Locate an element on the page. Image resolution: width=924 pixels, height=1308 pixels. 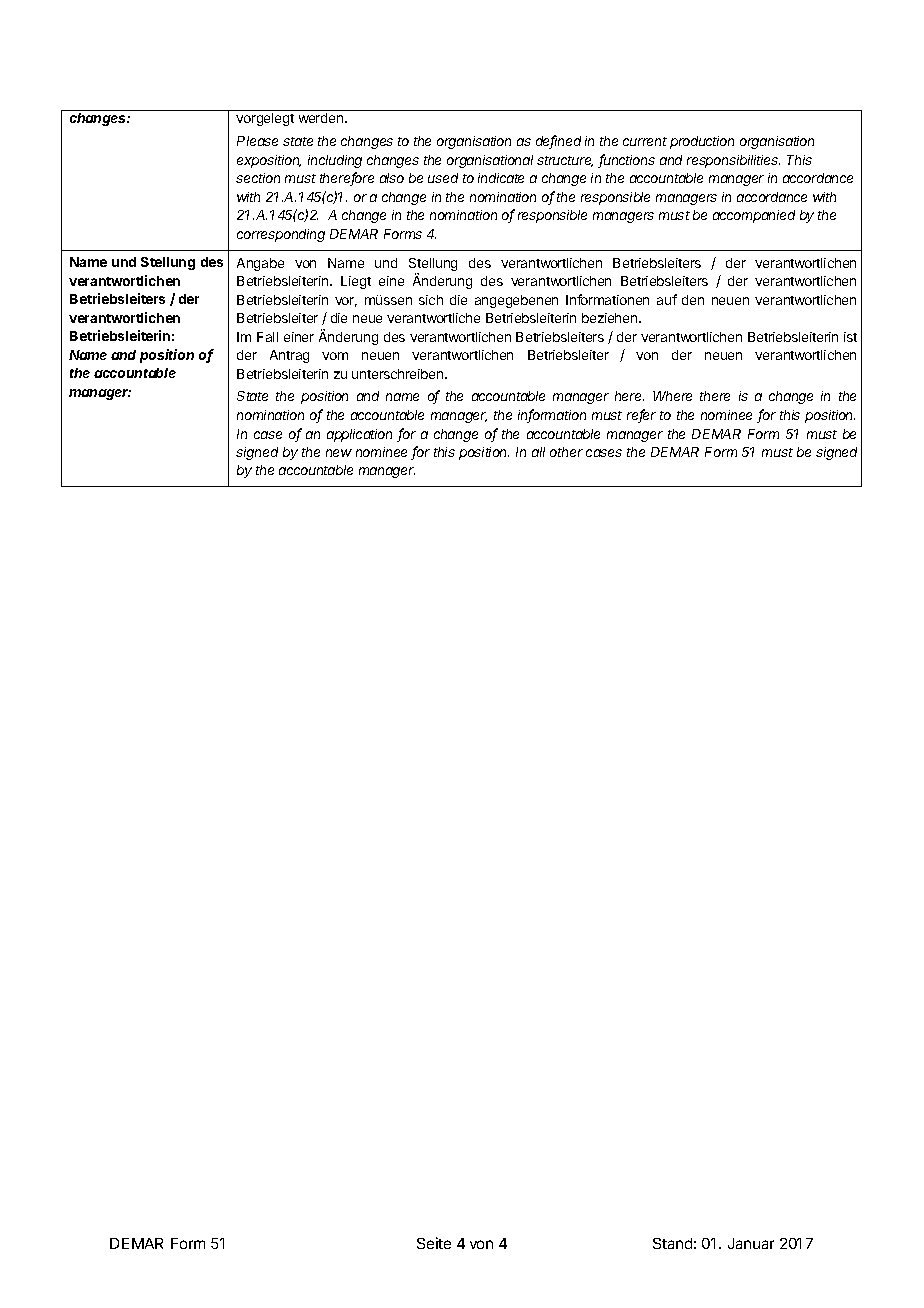
including is located at coordinates (335, 161).
